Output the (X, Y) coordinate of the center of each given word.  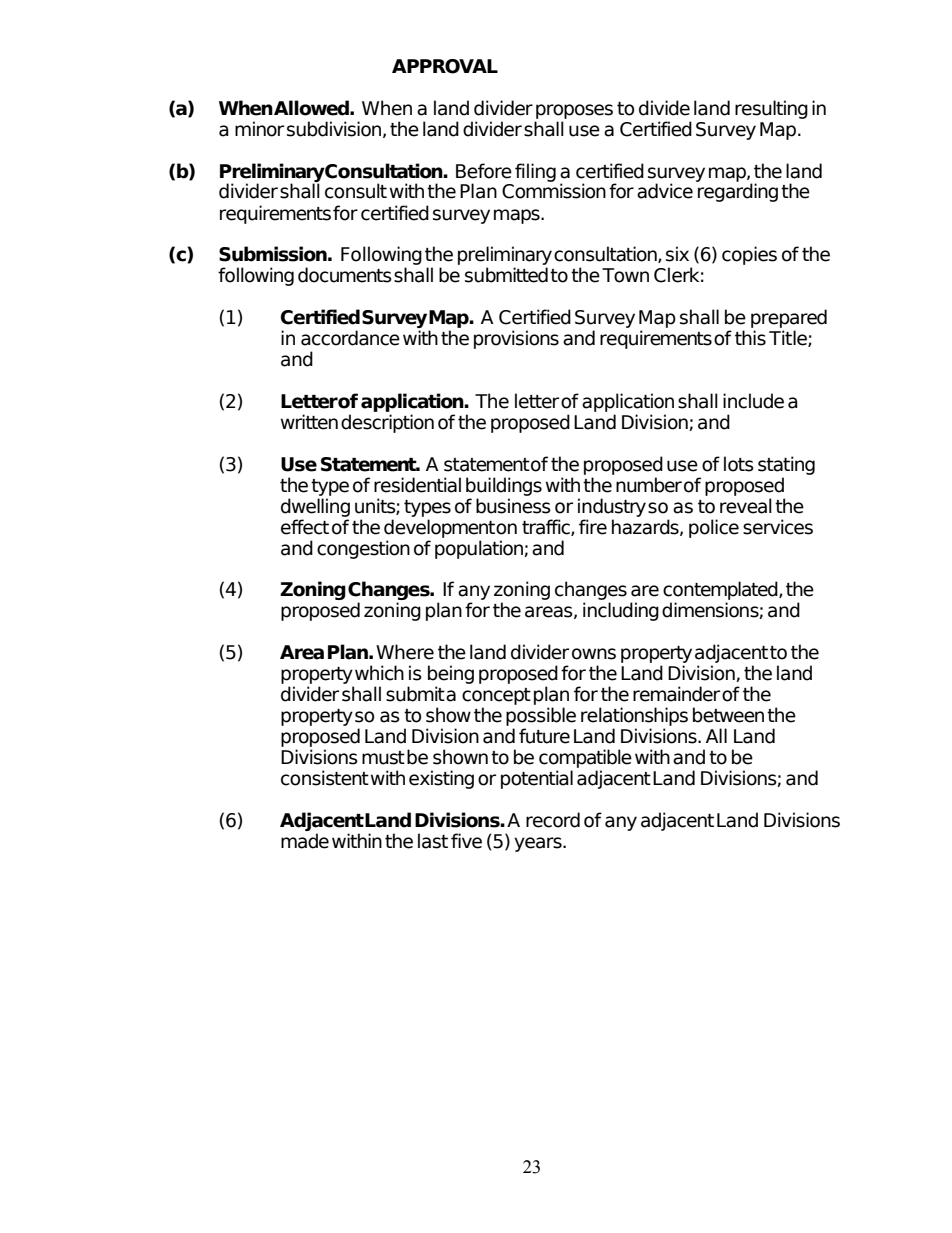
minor (259, 129)
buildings (504, 486)
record (553, 820)
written (309, 422)
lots (739, 464)
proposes (574, 111)
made (305, 841)
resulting (771, 109)
